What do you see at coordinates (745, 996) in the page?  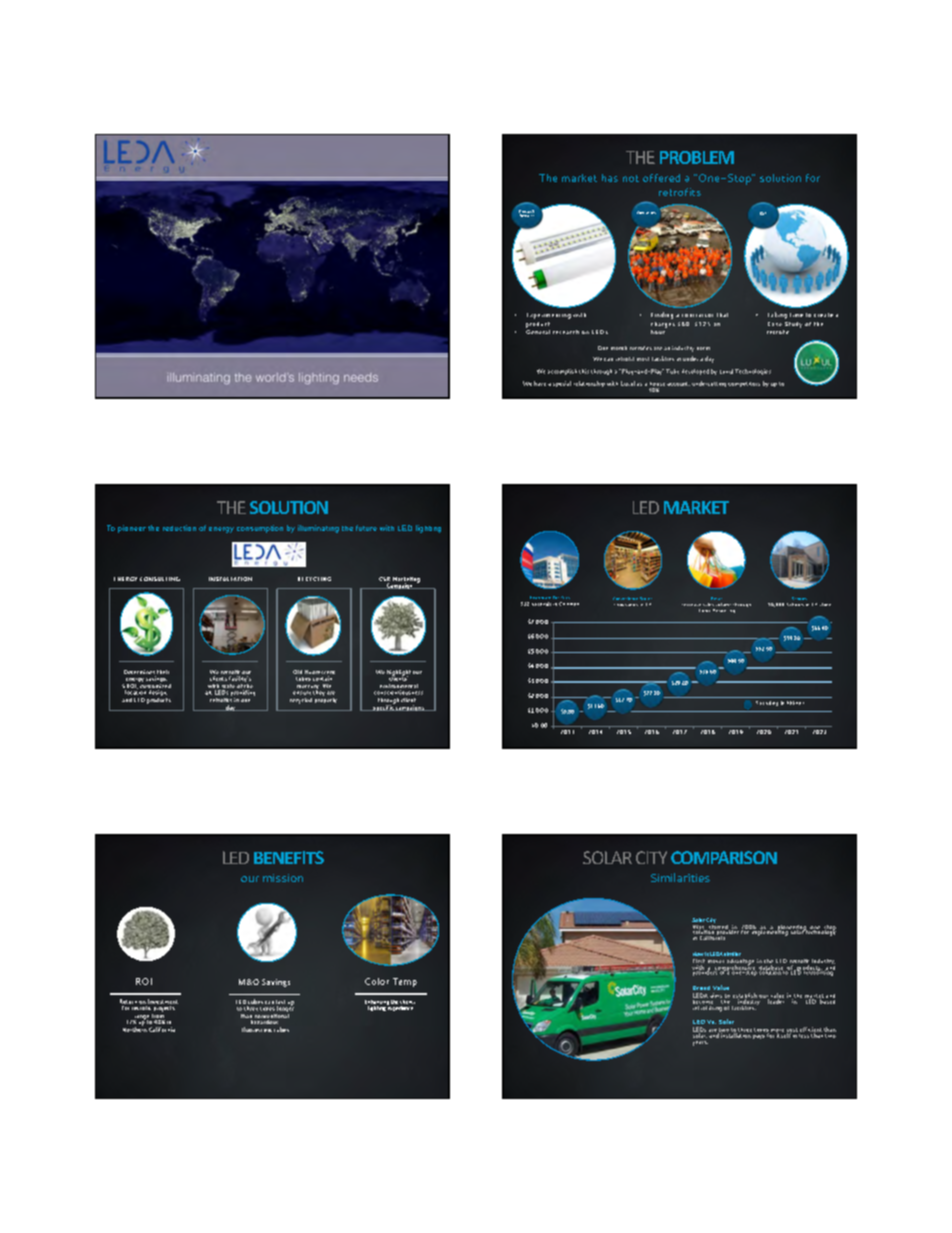 I see `establish` at bounding box center [745, 996].
